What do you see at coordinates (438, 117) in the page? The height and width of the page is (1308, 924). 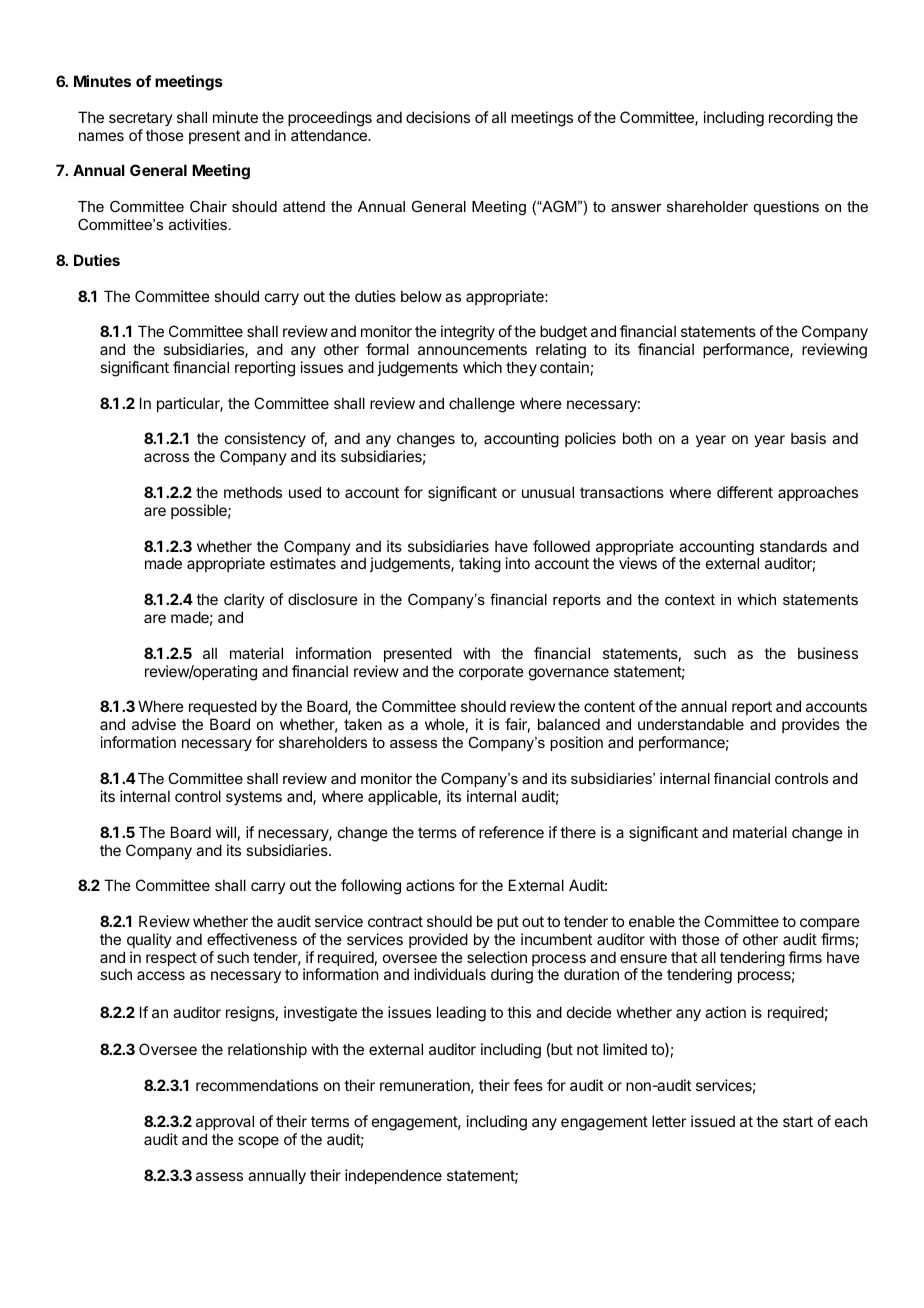 I see `decisions` at bounding box center [438, 117].
